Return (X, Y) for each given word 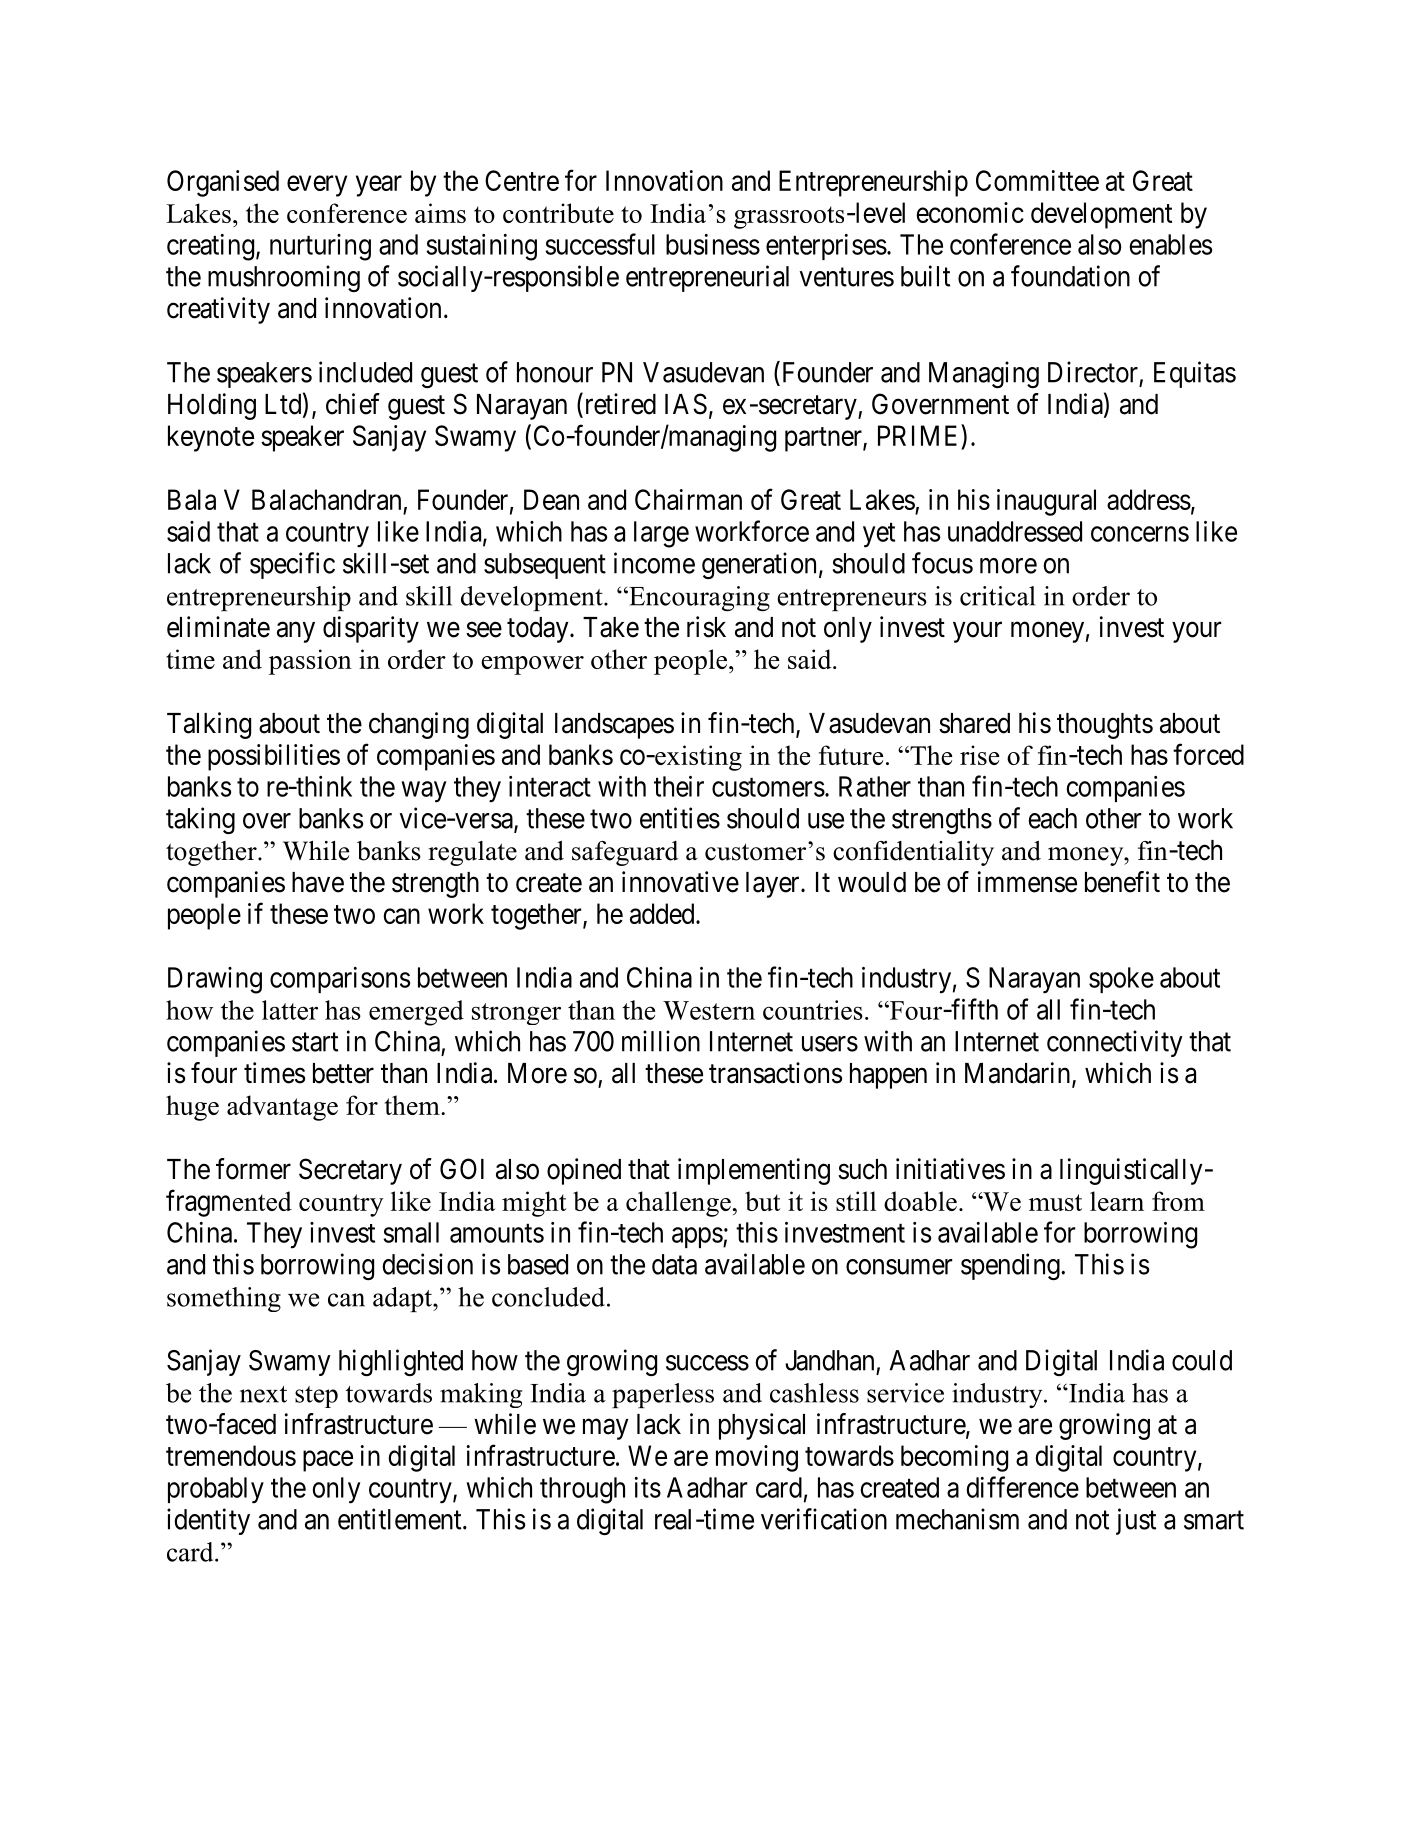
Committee (1037, 180)
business (713, 244)
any (296, 632)
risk (706, 627)
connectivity (1115, 1043)
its (648, 1487)
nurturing (320, 247)
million (661, 1041)
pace (328, 1461)
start (315, 1042)
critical (997, 596)
